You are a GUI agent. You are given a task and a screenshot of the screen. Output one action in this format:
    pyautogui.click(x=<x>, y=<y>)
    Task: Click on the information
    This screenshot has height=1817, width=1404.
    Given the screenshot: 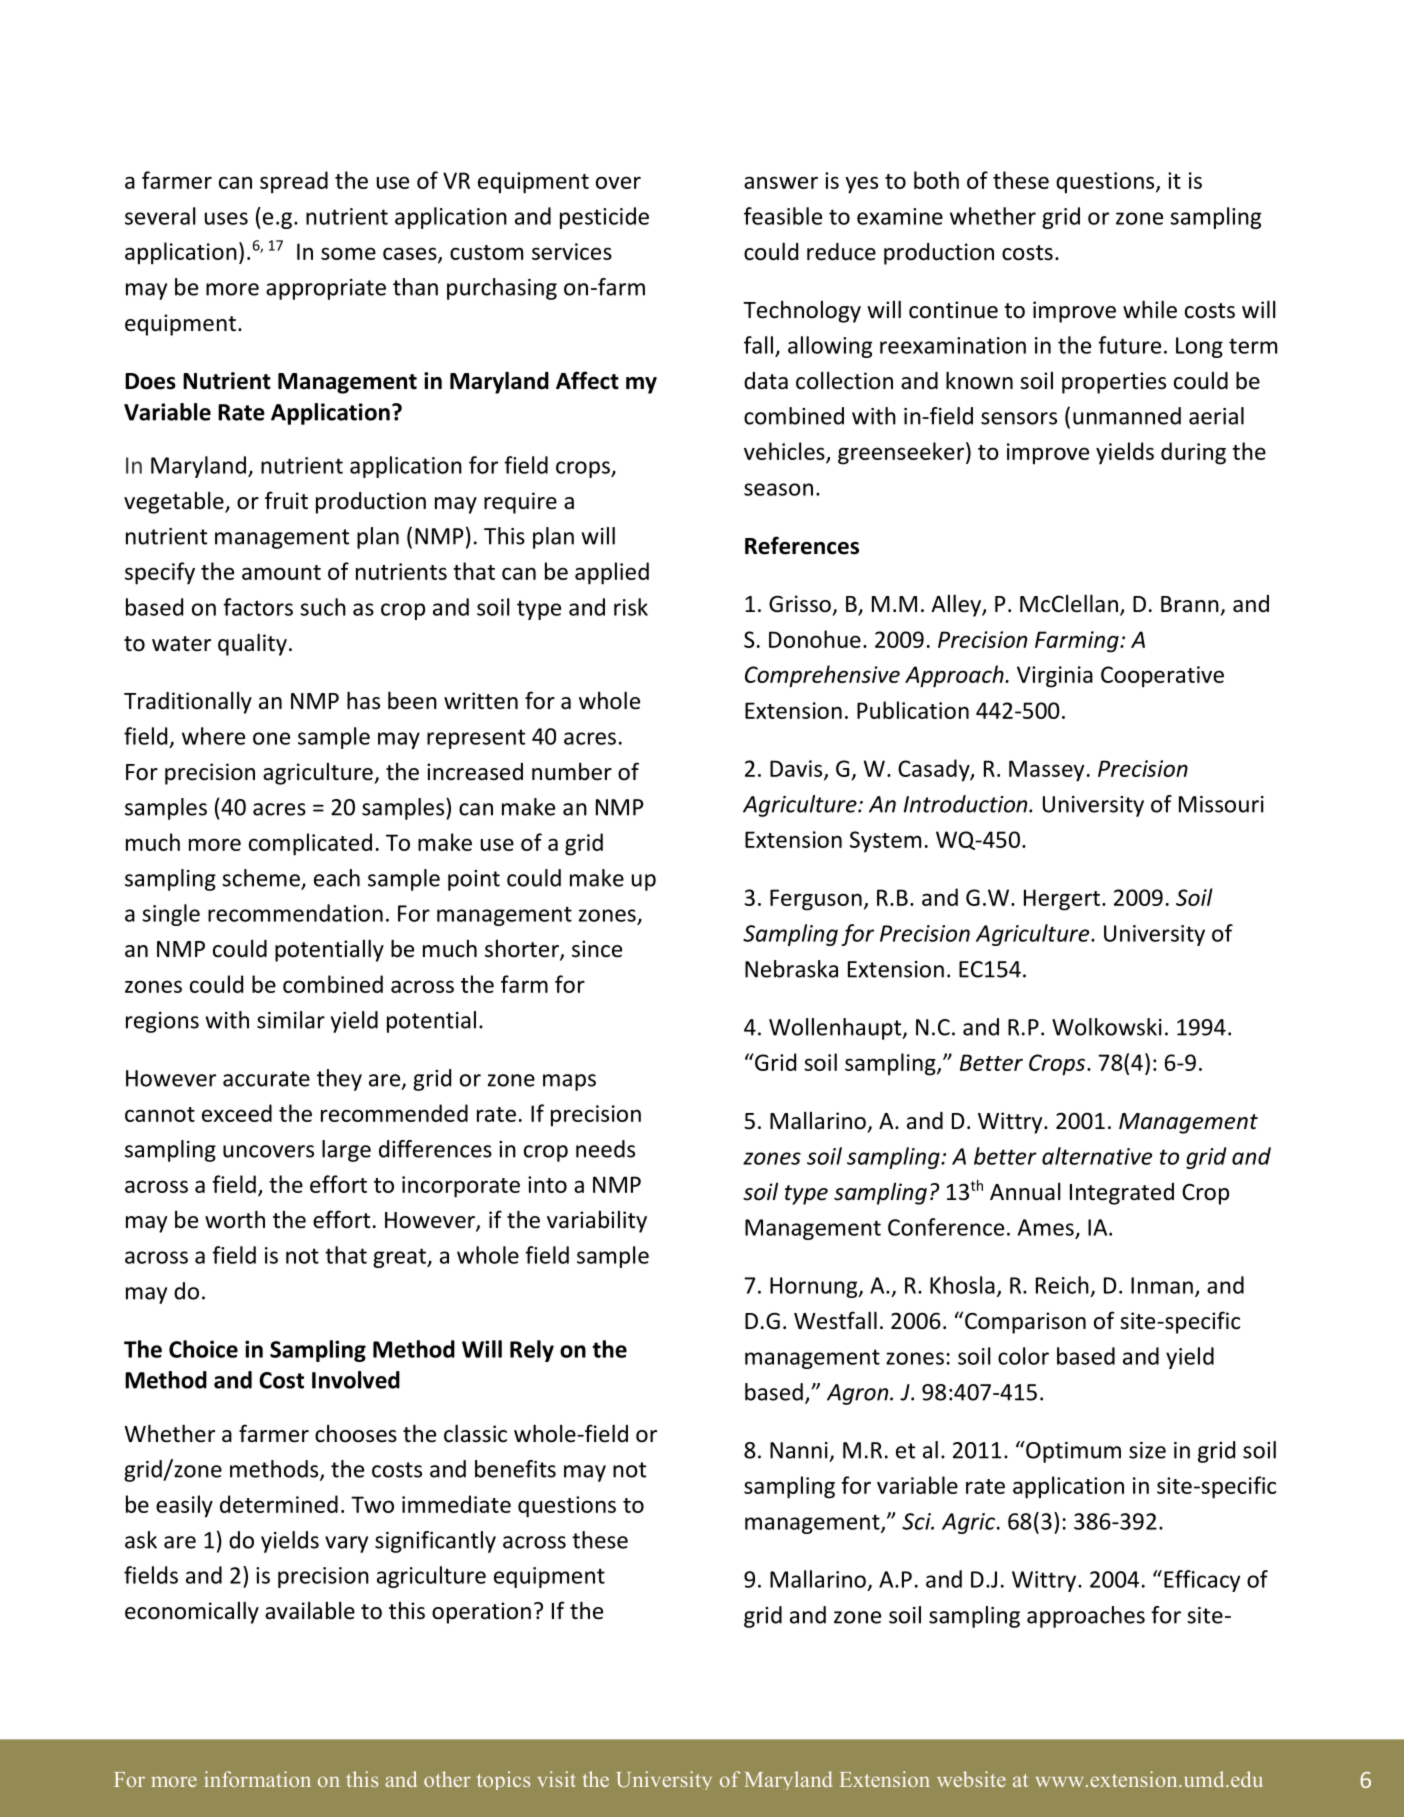 What is the action you would take?
    pyautogui.click(x=257, y=1779)
